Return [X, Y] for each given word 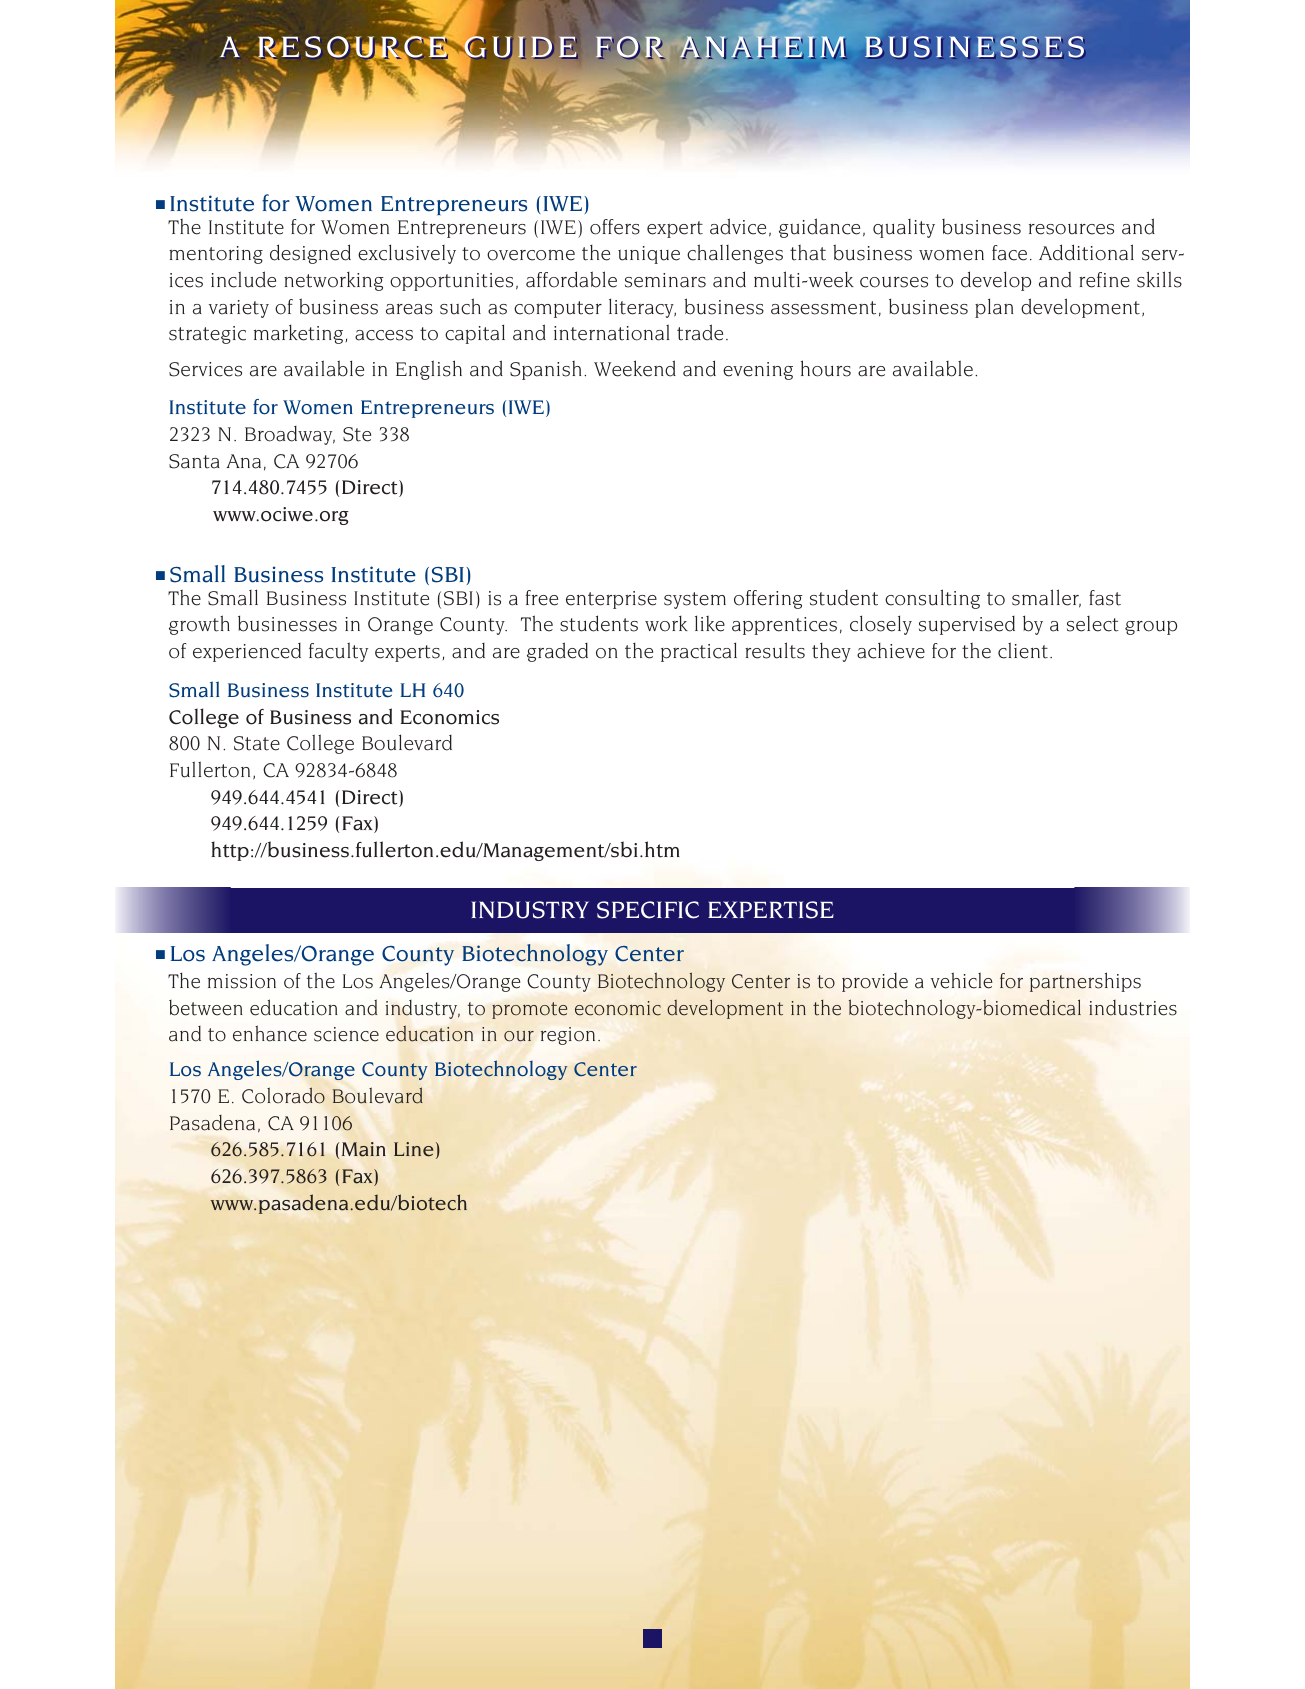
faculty [338, 652]
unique [649, 255]
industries [1133, 1008]
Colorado [283, 1095]
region [568, 1036]
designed [310, 254]
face [1009, 253]
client [1023, 650]
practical [699, 652]
